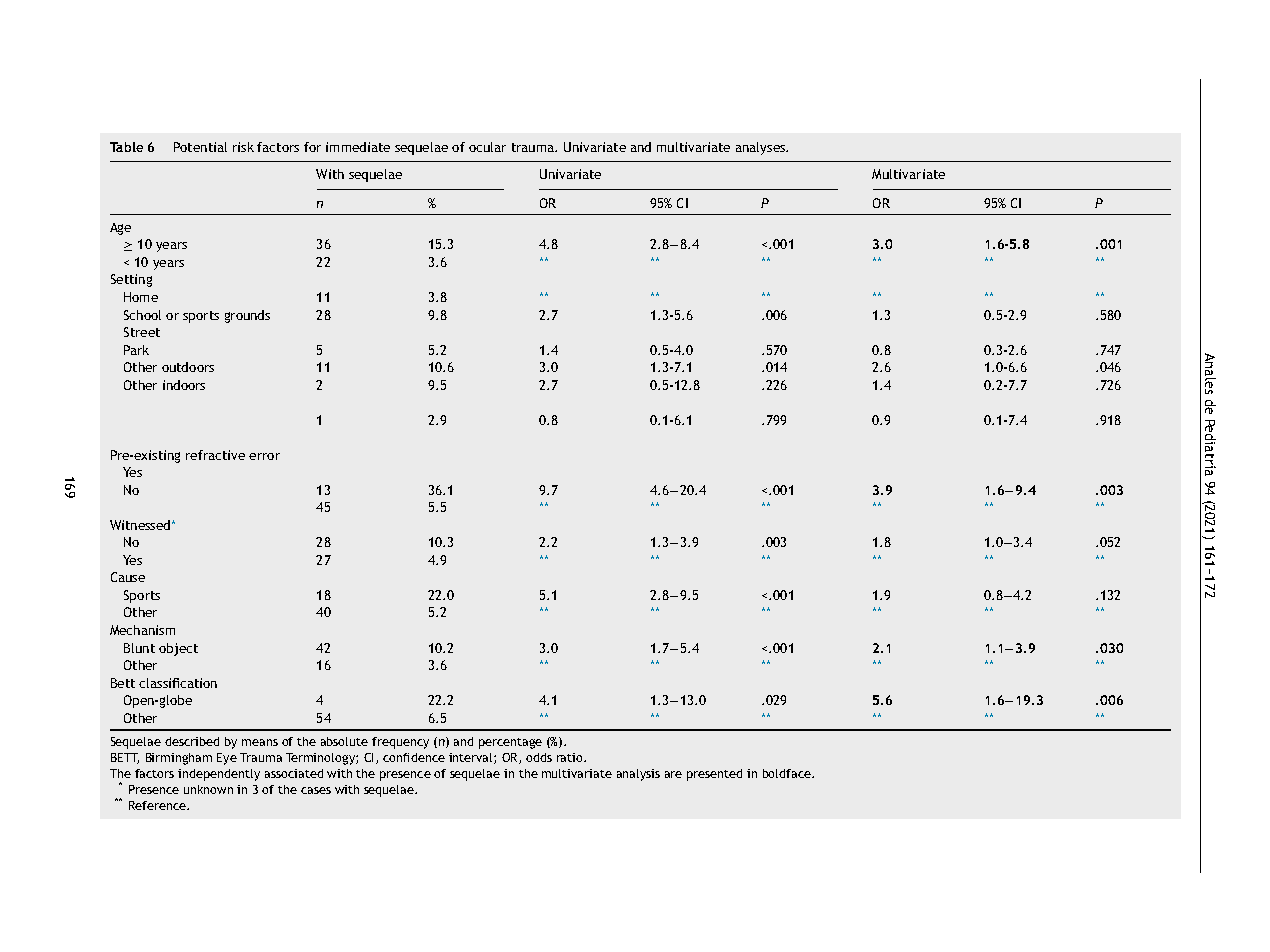 This document has width=1270, height=952. What do you see at coordinates (400, 743) in the document?
I see `frequency` at bounding box center [400, 743].
